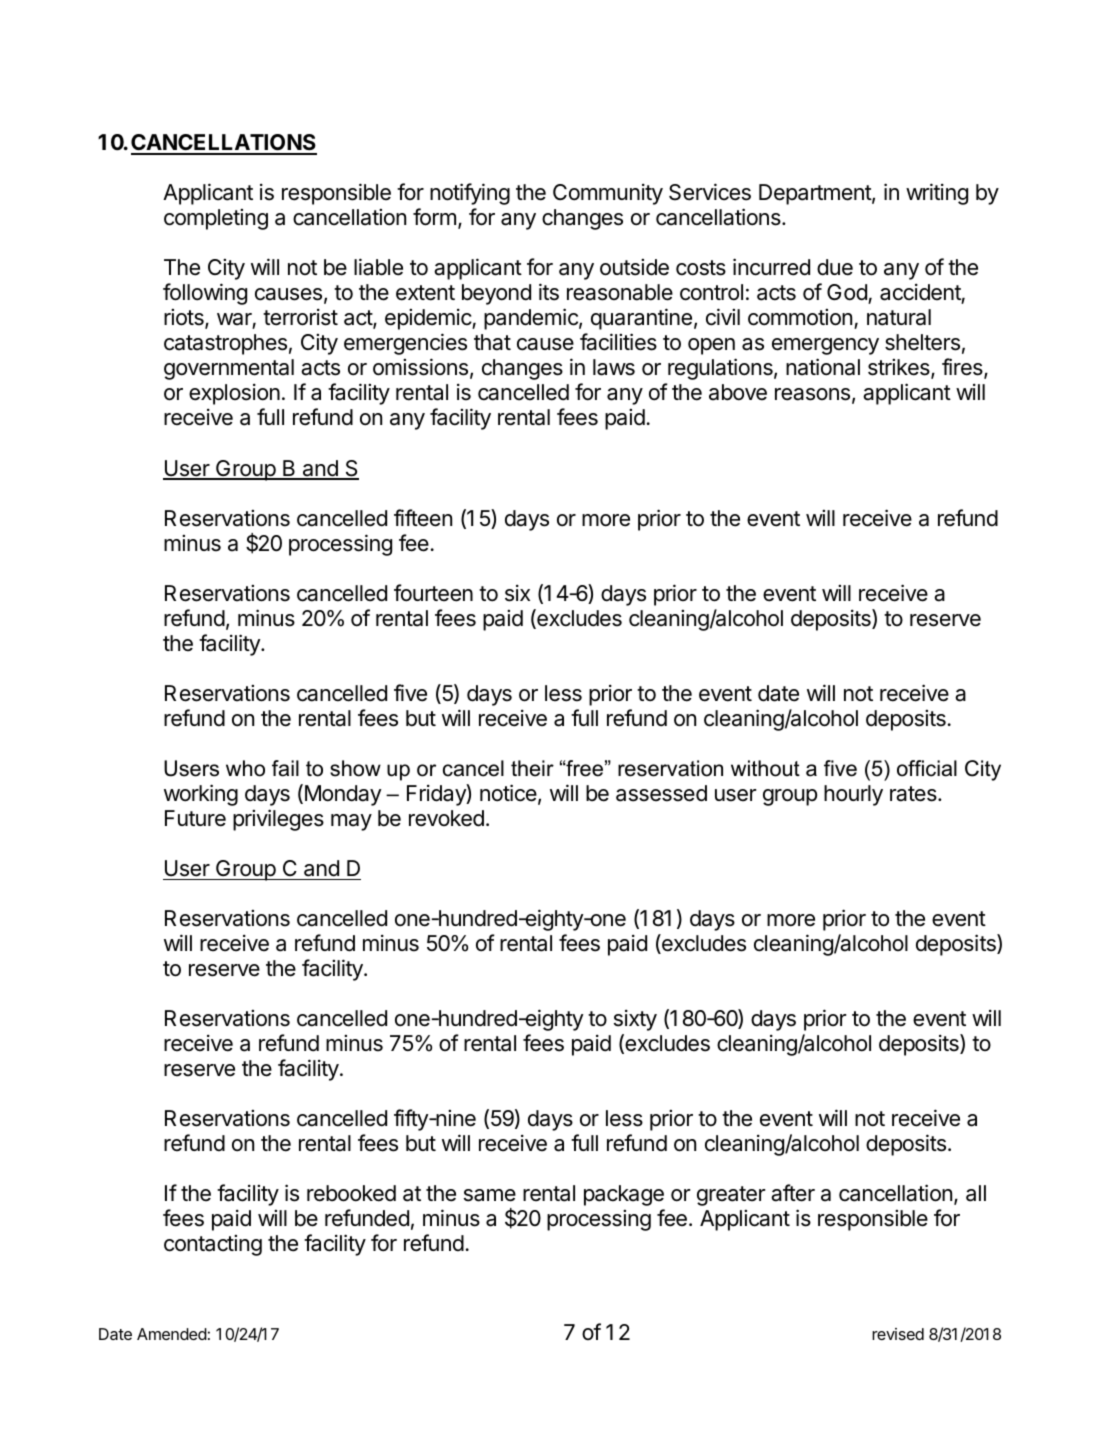 The width and height of the image is (1109, 1435). Describe the element at coordinates (532, 768) in the image. I see `their` at that location.
